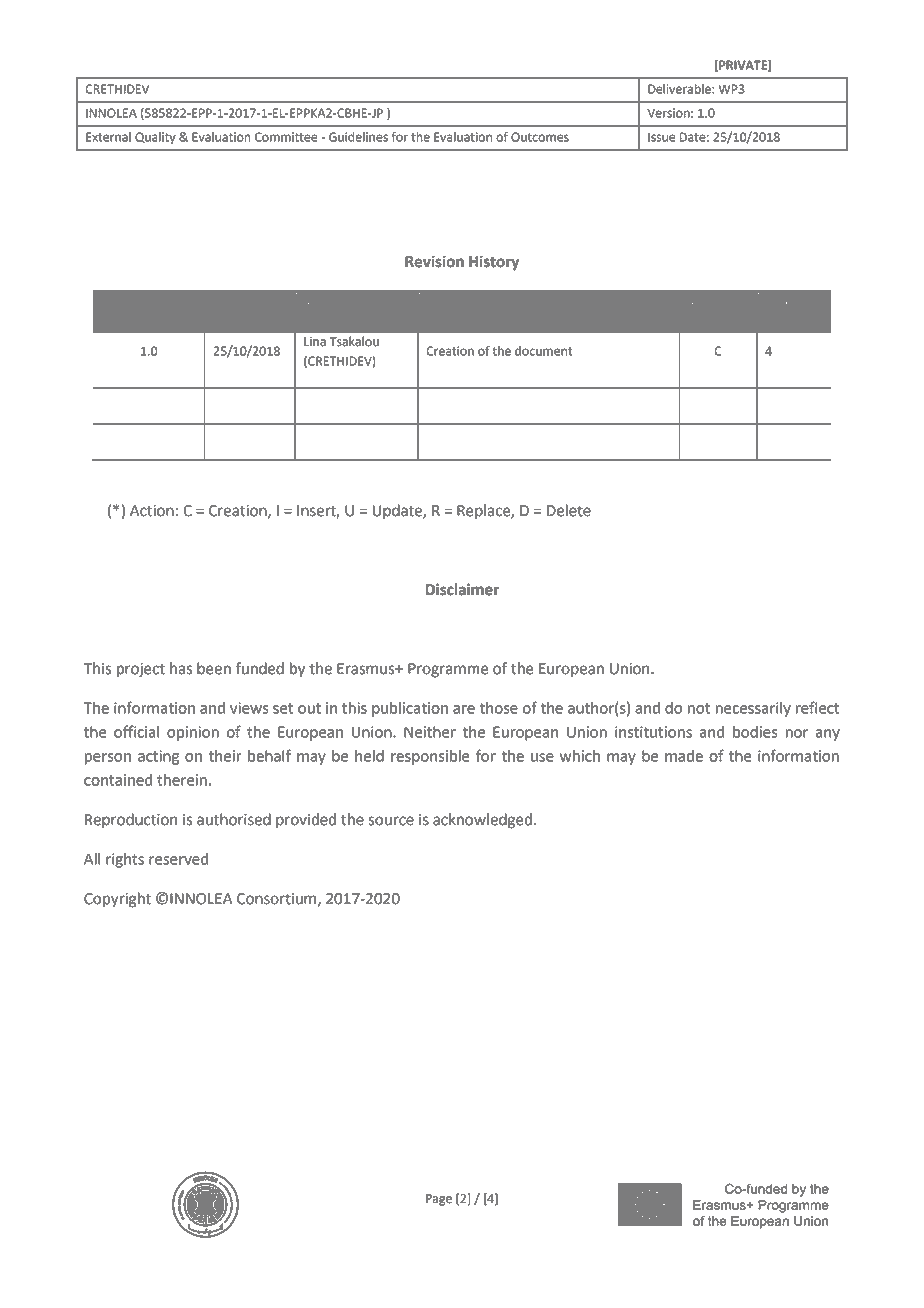 This page has height=1308, width=924. Describe the element at coordinates (178, 859) in the page. I see `reserved` at that location.
